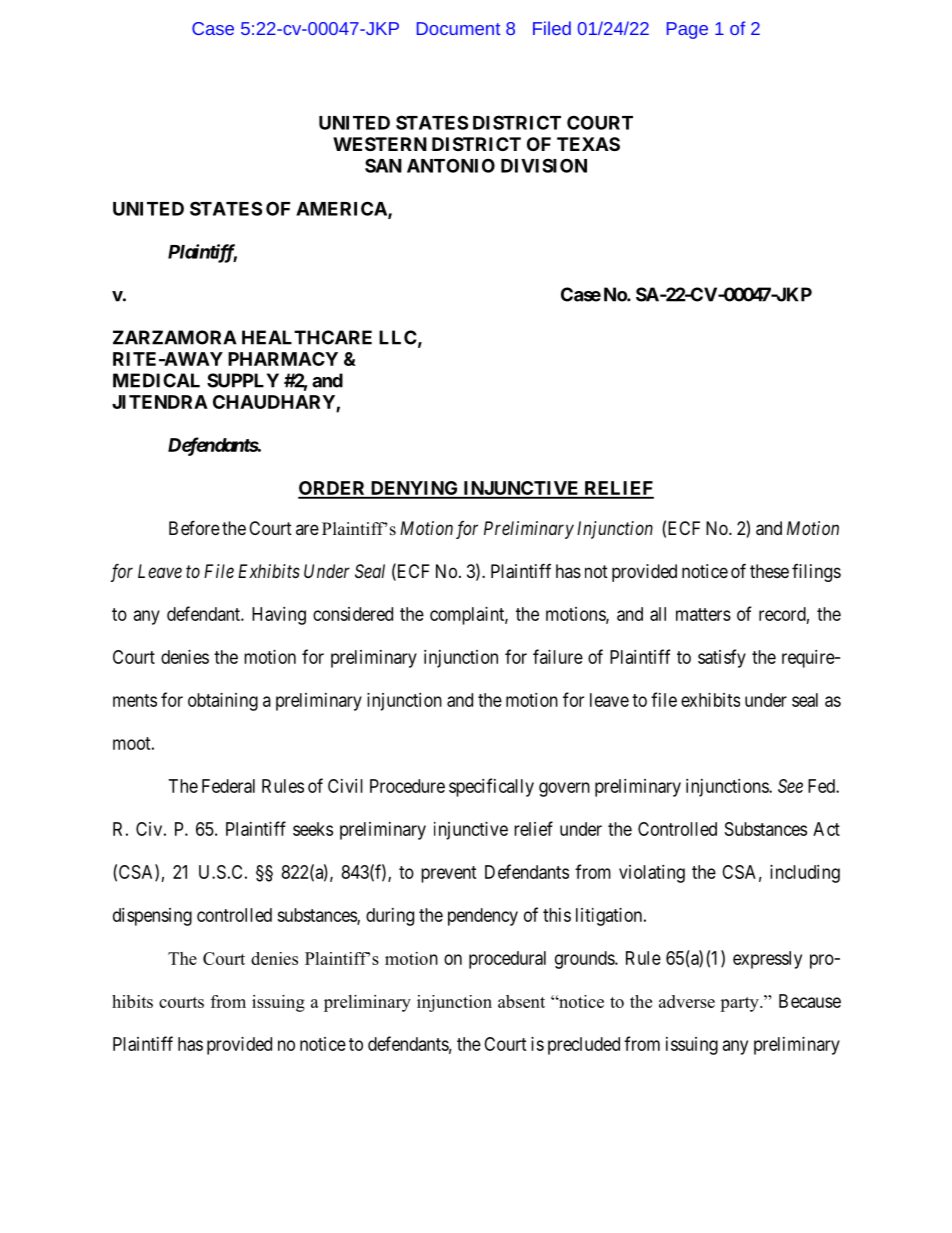 This screenshot has height=1233, width=952. I want to click on SUPPLY, so click(243, 380).
